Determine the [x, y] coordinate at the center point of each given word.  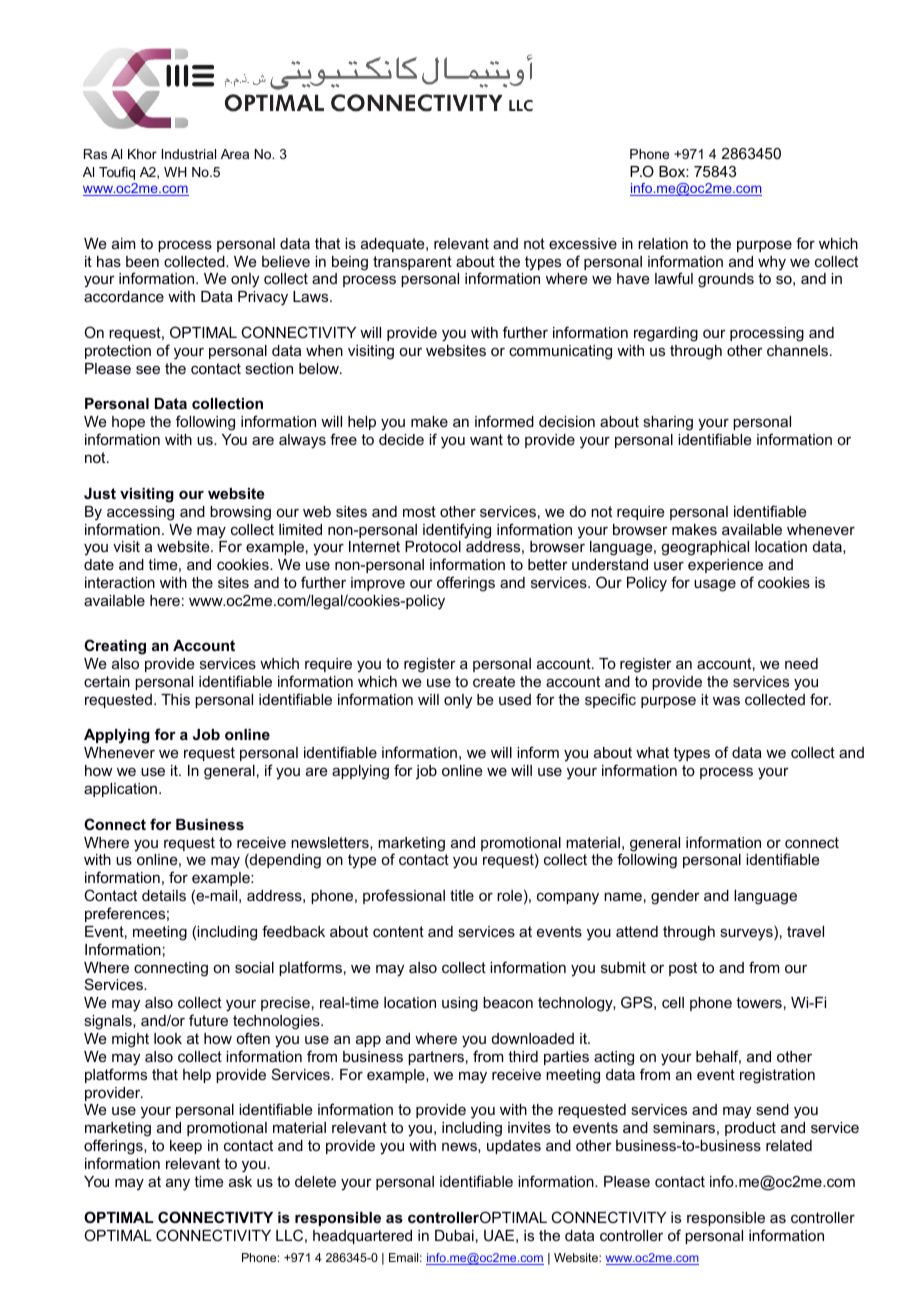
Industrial [189, 154]
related [789, 1145]
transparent [412, 263]
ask [240, 1181]
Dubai [454, 1235]
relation [663, 243]
